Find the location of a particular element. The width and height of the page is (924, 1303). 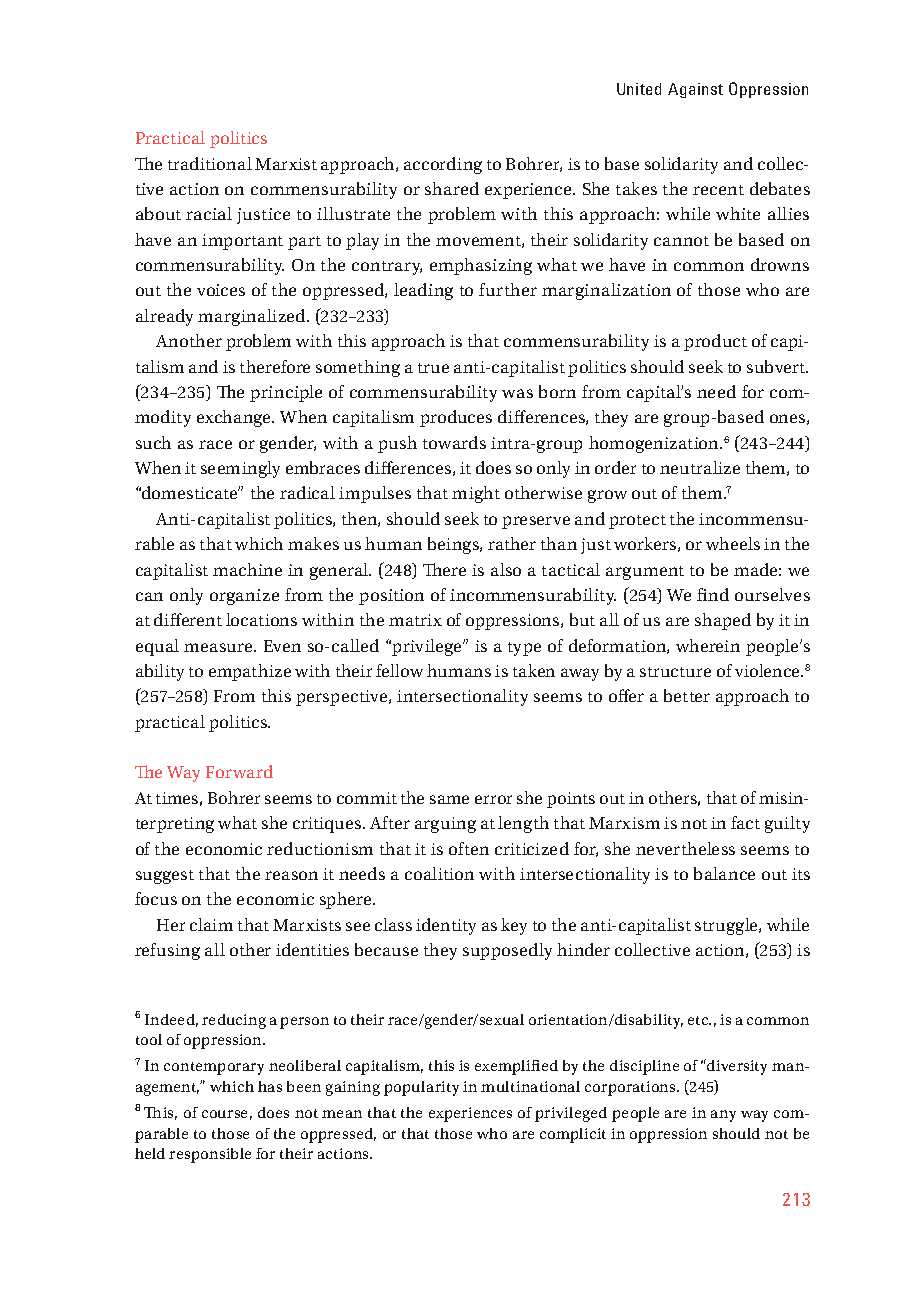

traditional is located at coordinates (210, 163).
